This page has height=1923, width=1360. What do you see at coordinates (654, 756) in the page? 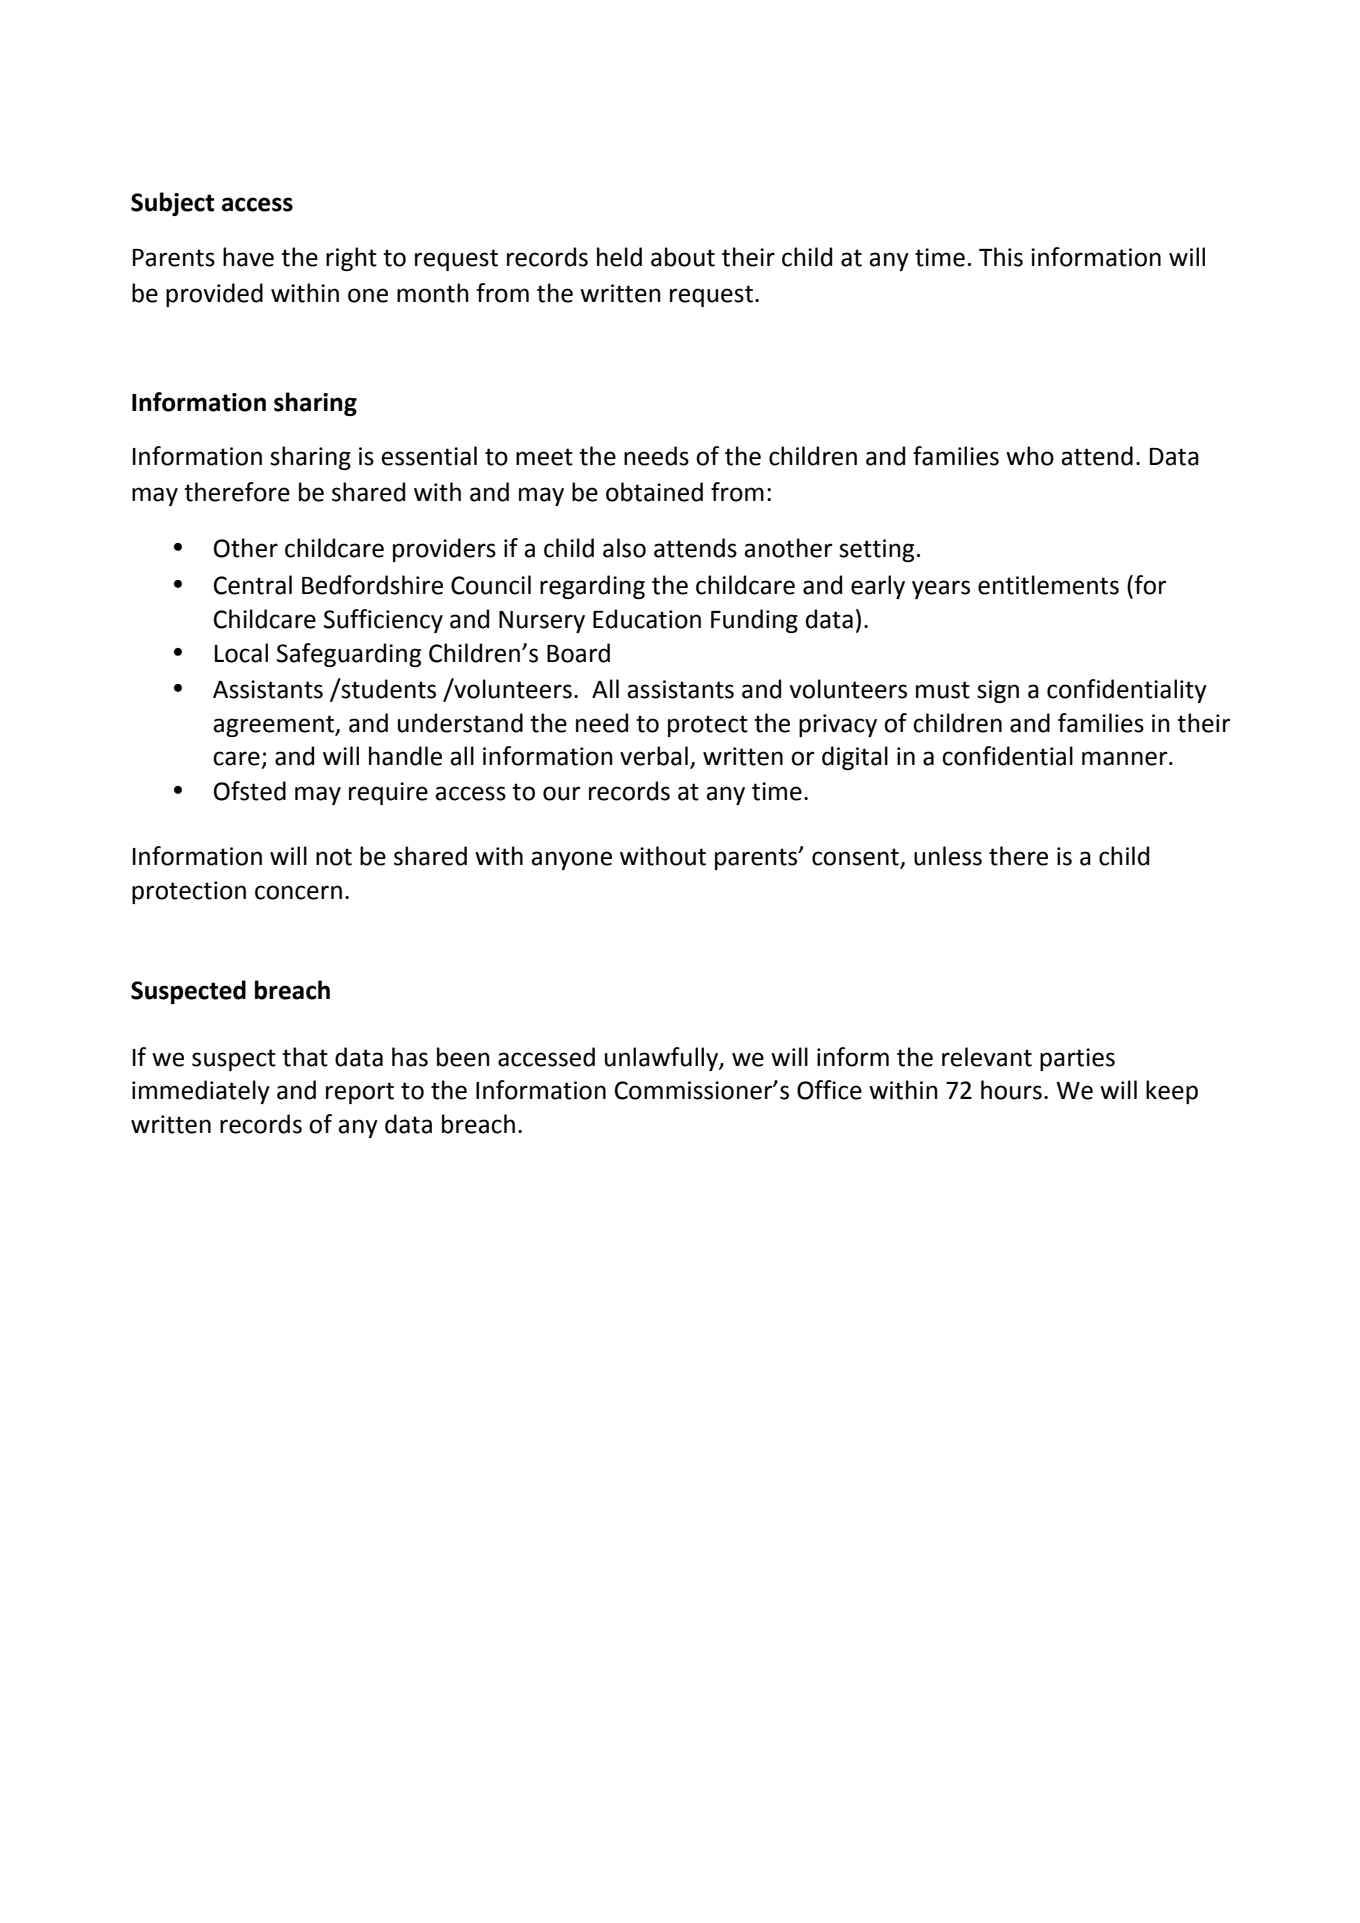
I see `verbal` at bounding box center [654, 756].
